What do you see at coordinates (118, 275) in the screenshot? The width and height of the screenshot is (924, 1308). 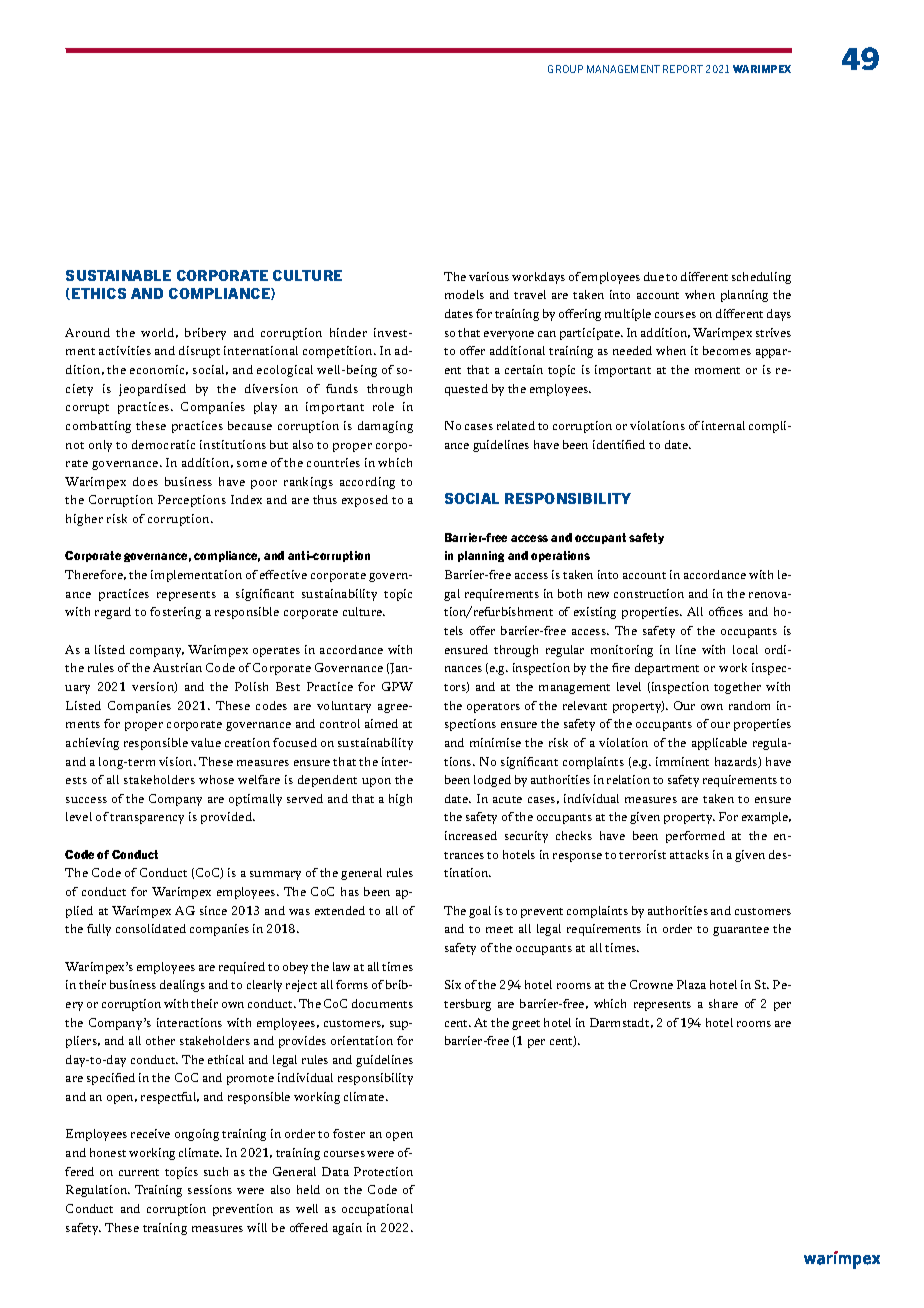 I see `SUSTAINABLE` at bounding box center [118, 275].
